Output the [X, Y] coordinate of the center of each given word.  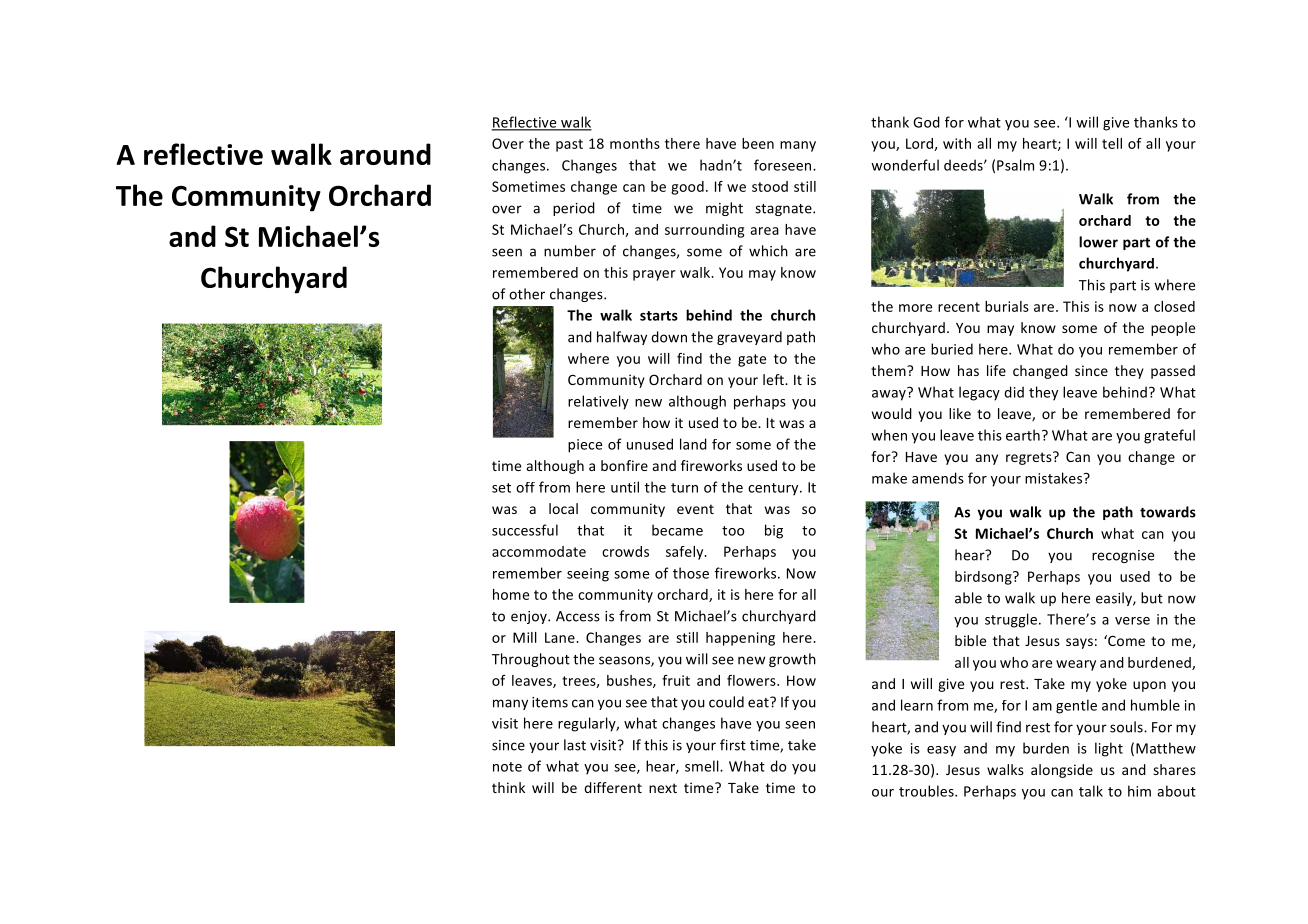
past [569, 145]
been [758, 143]
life [996, 370]
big [774, 531]
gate [752, 360]
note [507, 767]
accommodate [539, 551]
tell [1112, 143]
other [527, 294]
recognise [1123, 556]
